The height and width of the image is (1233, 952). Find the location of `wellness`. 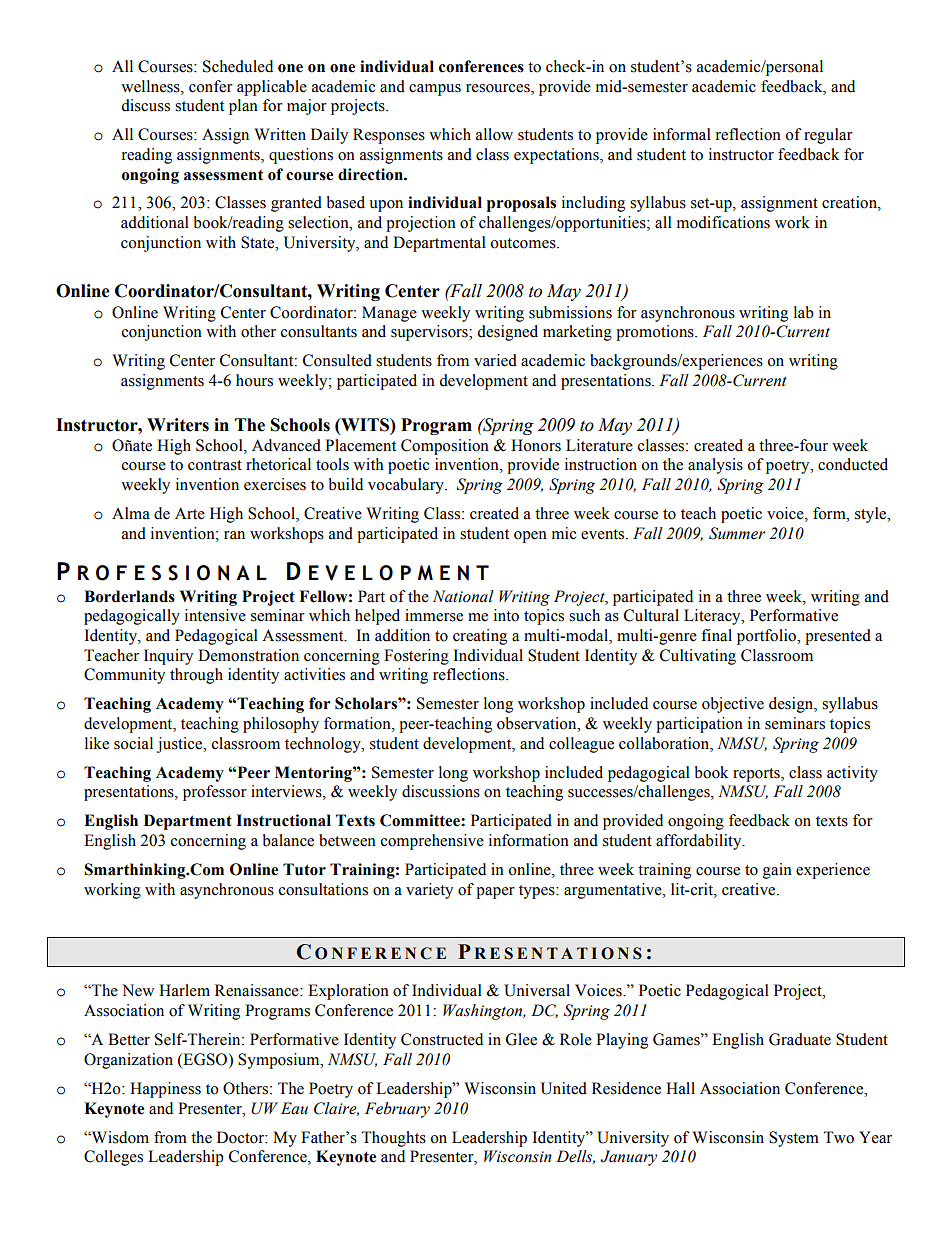

wellness is located at coordinates (151, 86).
